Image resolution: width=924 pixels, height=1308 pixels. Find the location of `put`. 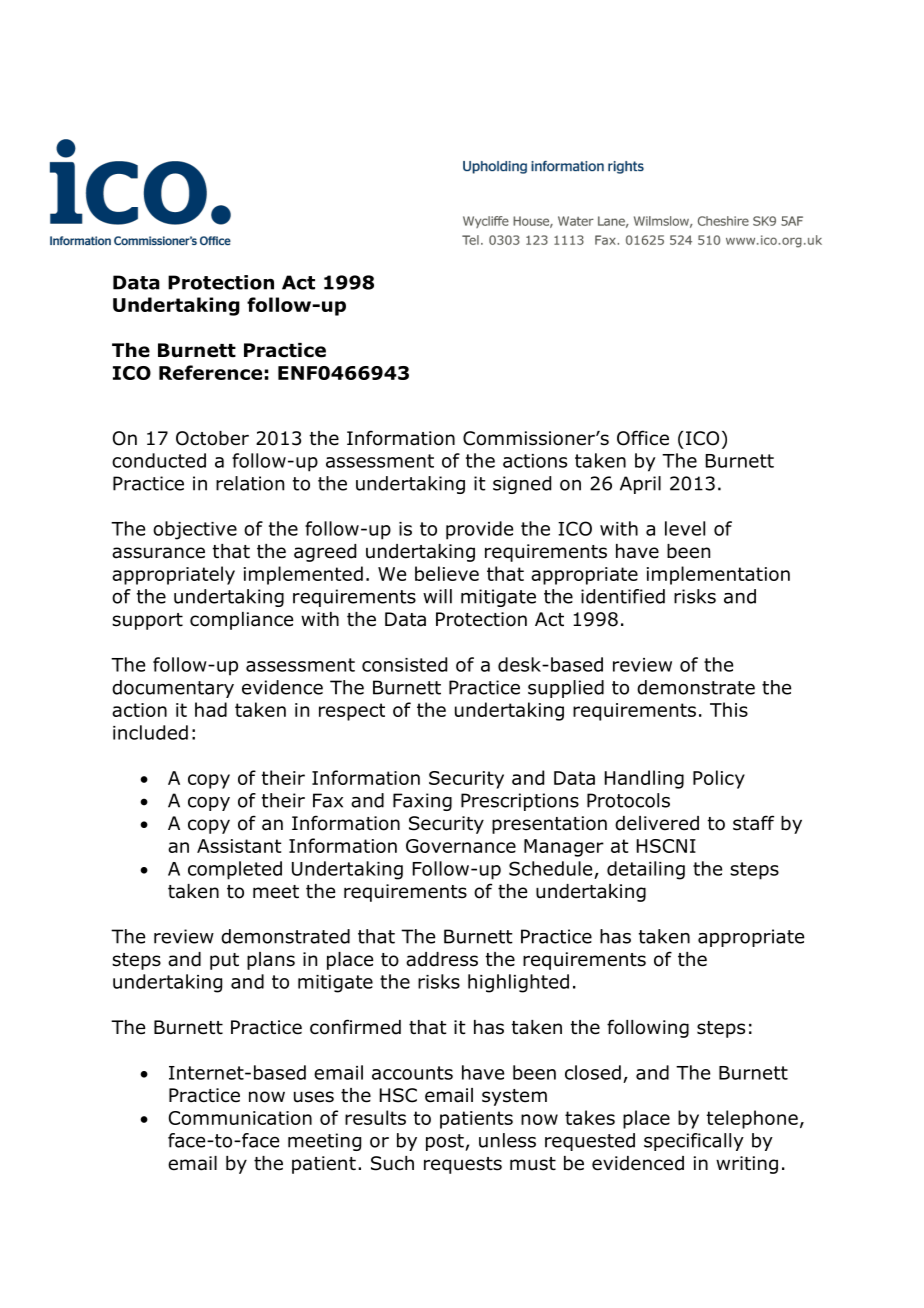

put is located at coordinates (224, 961).
